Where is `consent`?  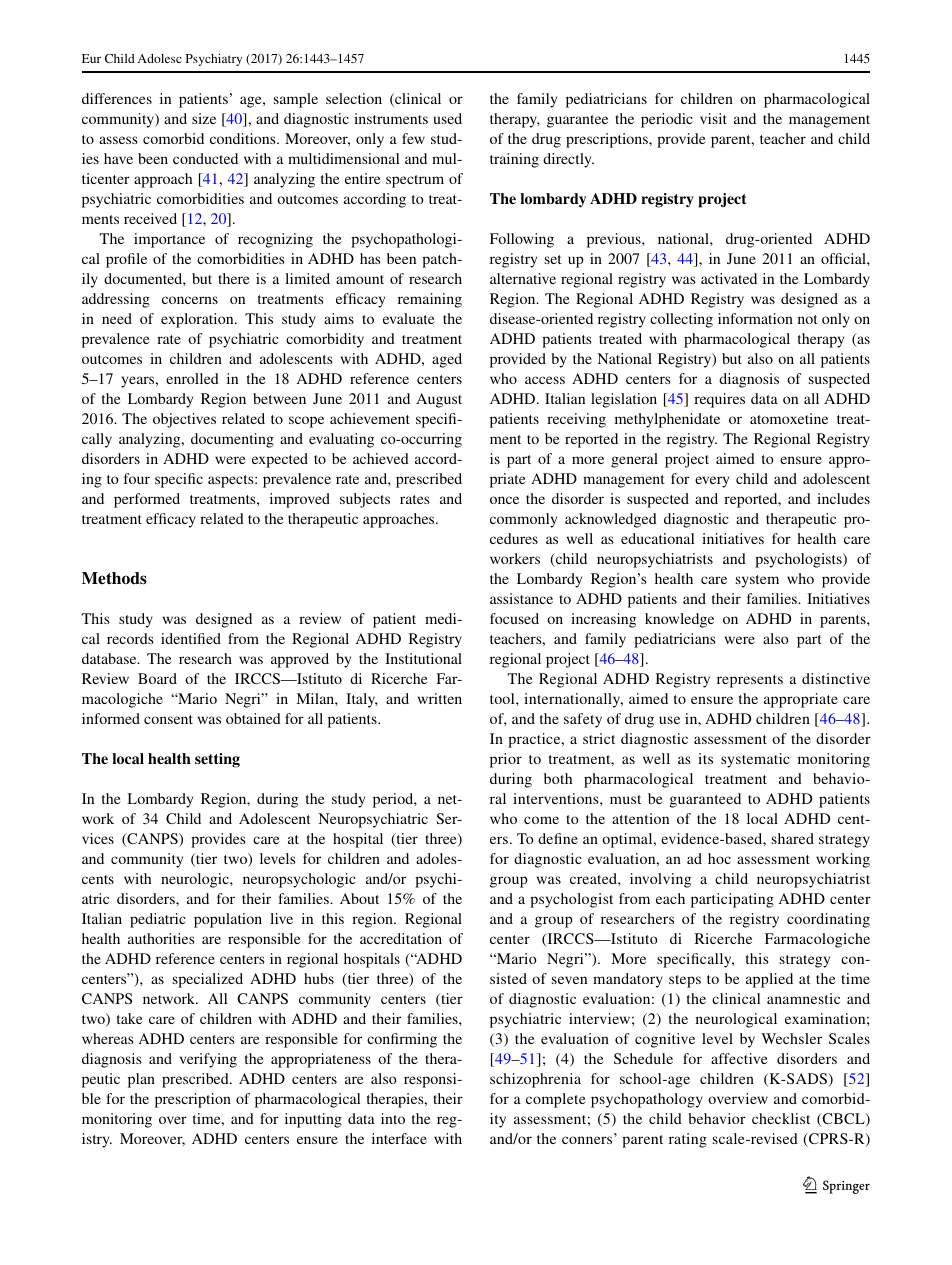 consent is located at coordinates (168, 719).
